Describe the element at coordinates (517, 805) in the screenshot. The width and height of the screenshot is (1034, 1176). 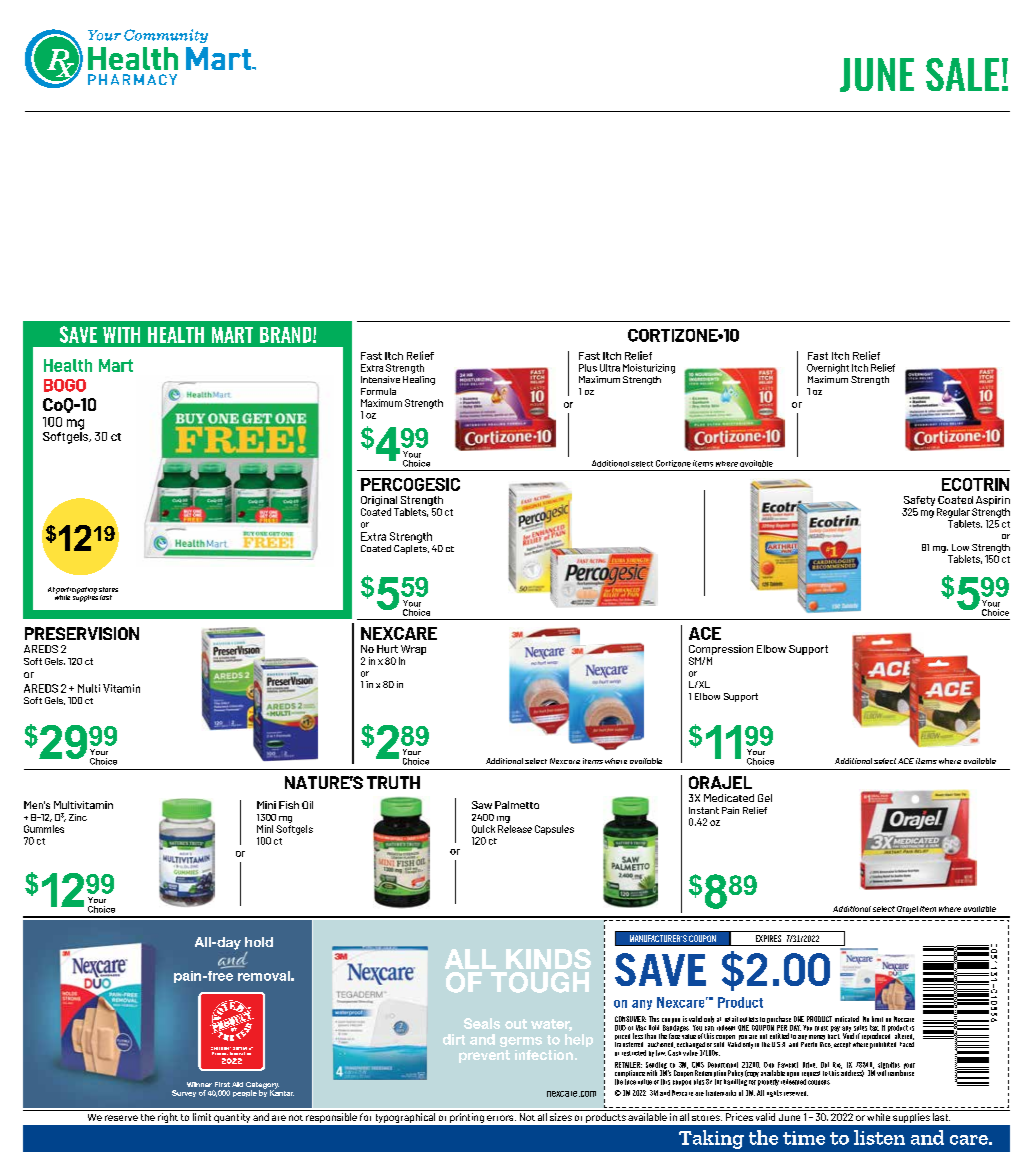
I see `Palmetto` at that location.
